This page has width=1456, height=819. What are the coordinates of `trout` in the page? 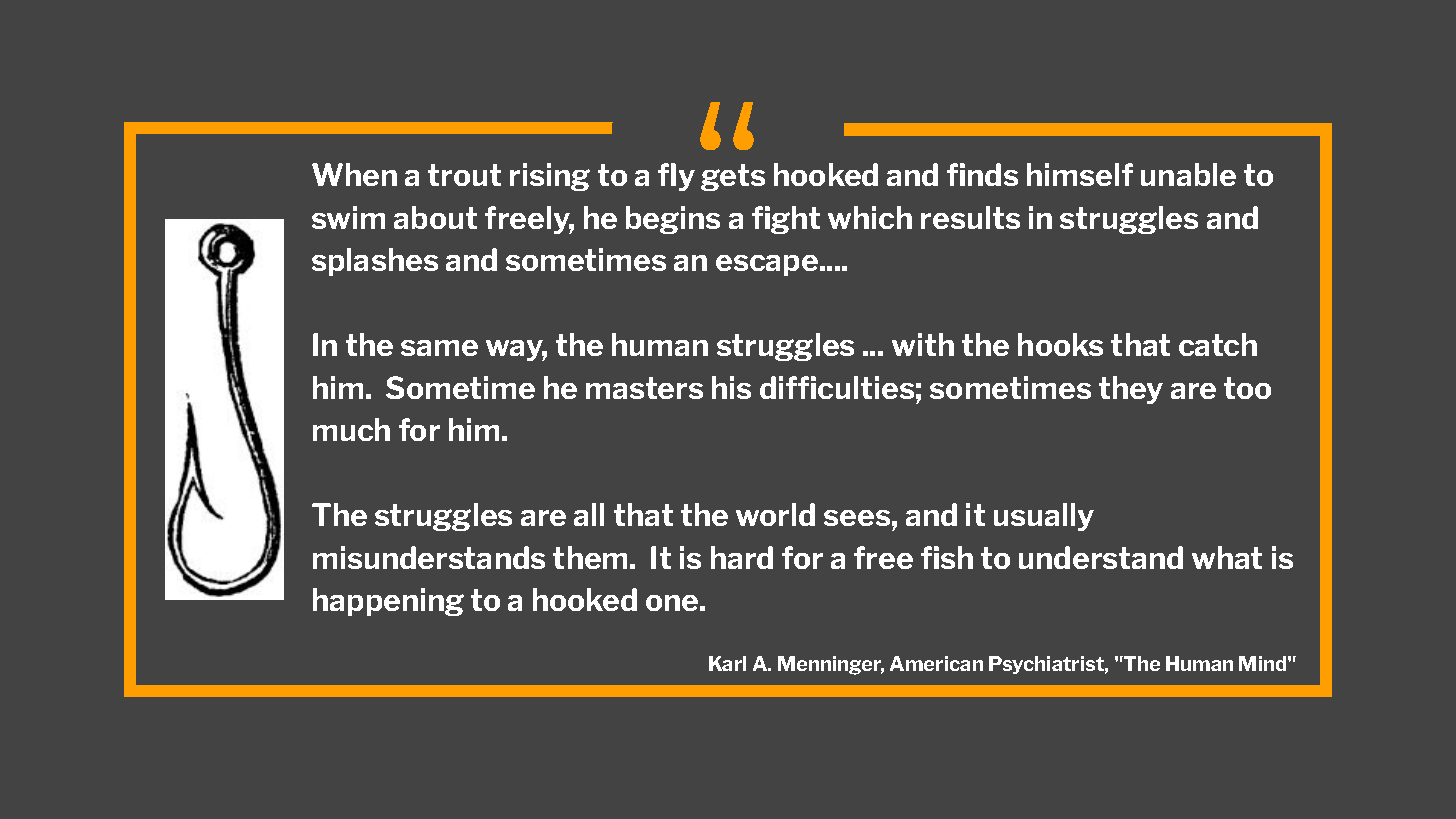 It's located at (464, 175).
